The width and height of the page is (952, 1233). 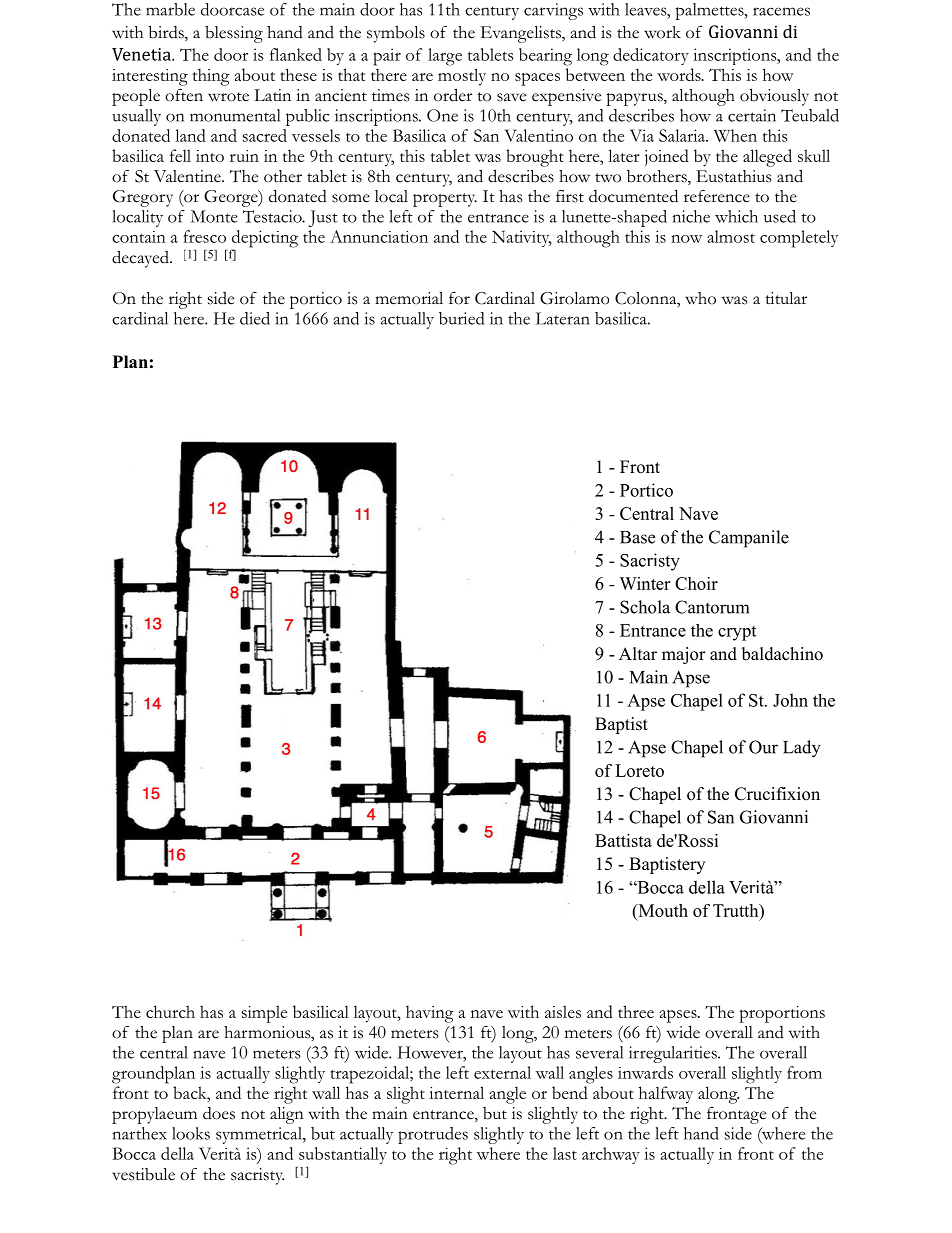 I want to click on church, so click(x=170, y=1011).
